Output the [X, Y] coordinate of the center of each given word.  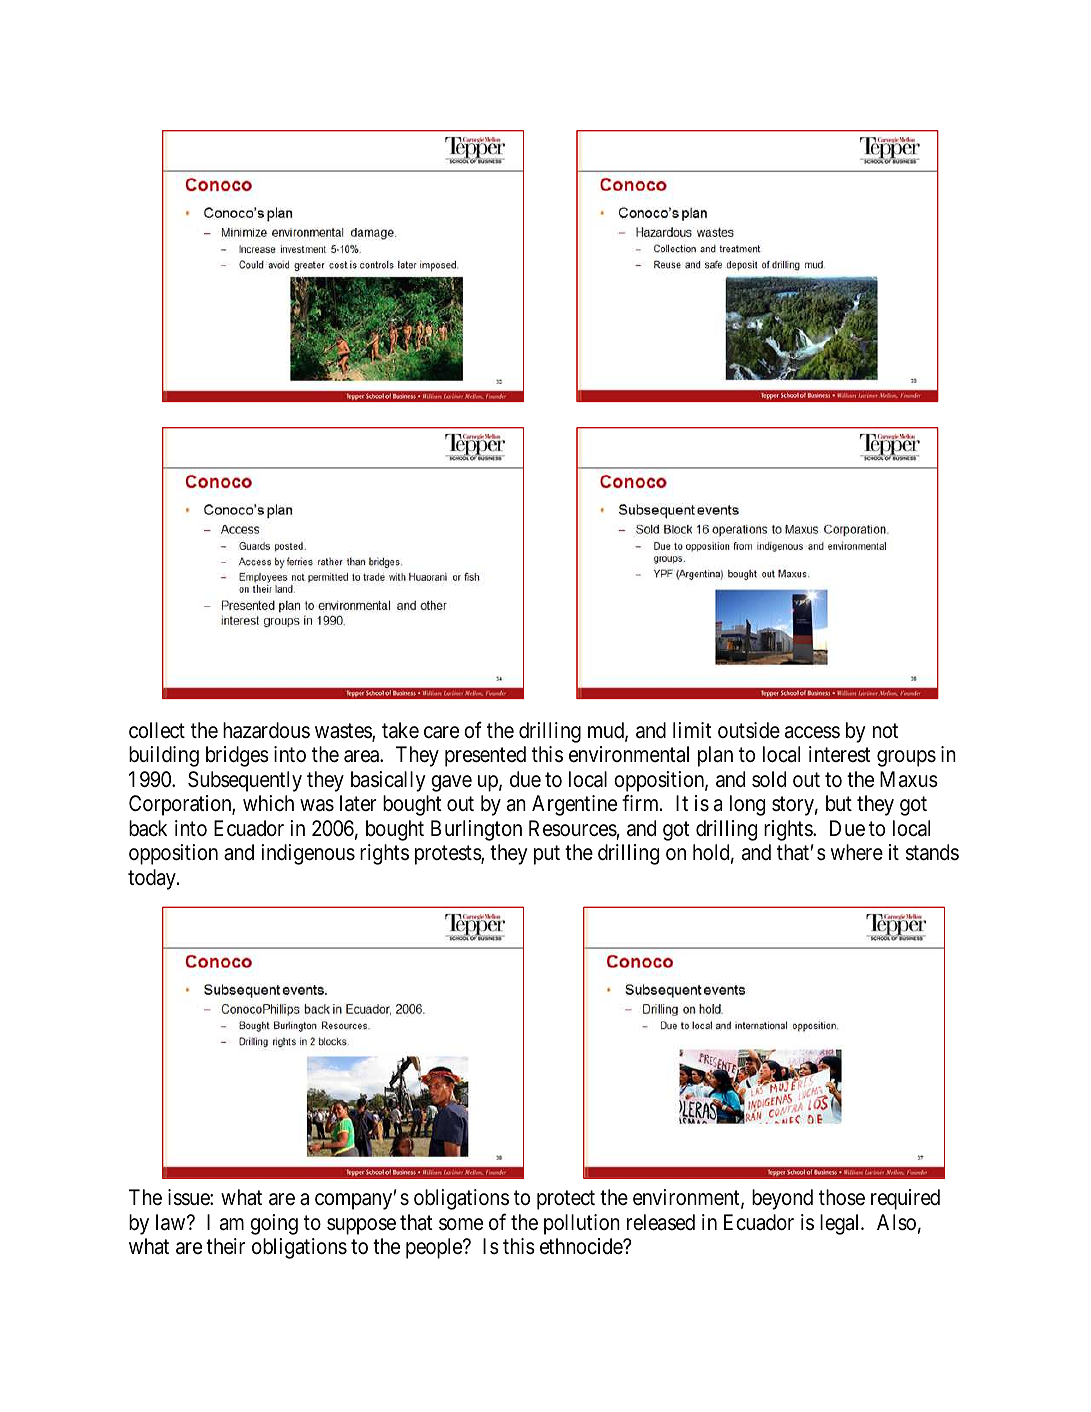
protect [566, 1200]
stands [932, 852]
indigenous [308, 854]
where [857, 852]
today [153, 879]
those [842, 1197]
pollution [582, 1224]
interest [840, 754]
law [172, 1222]
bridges [237, 756]
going [274, 1224]
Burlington [476, 830]
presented [485, 756]
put [547, 855]
